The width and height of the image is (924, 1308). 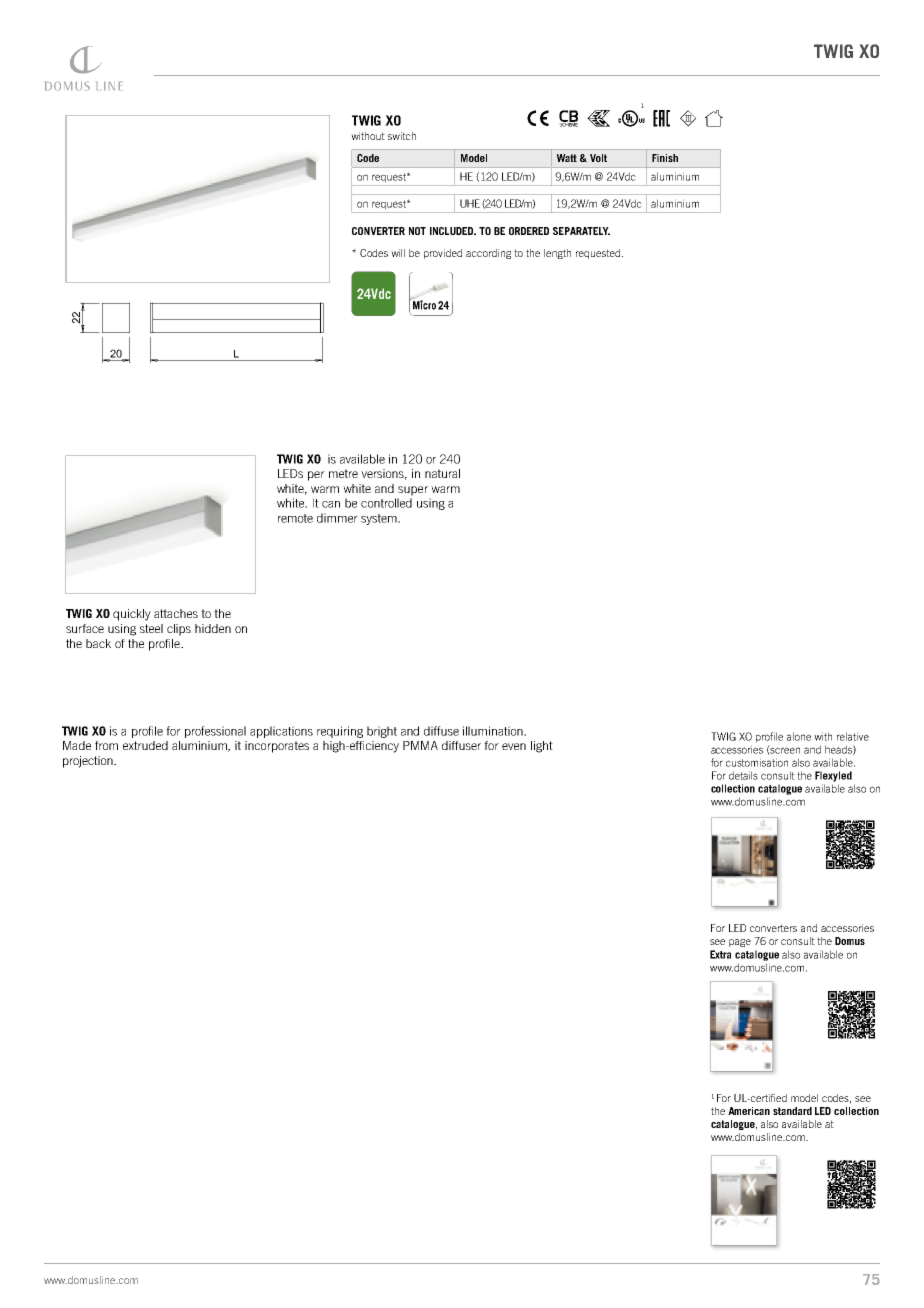 What do you see at coordinates (442, 473) in the image?
I see `natural` at bounding box center [442, 473].
